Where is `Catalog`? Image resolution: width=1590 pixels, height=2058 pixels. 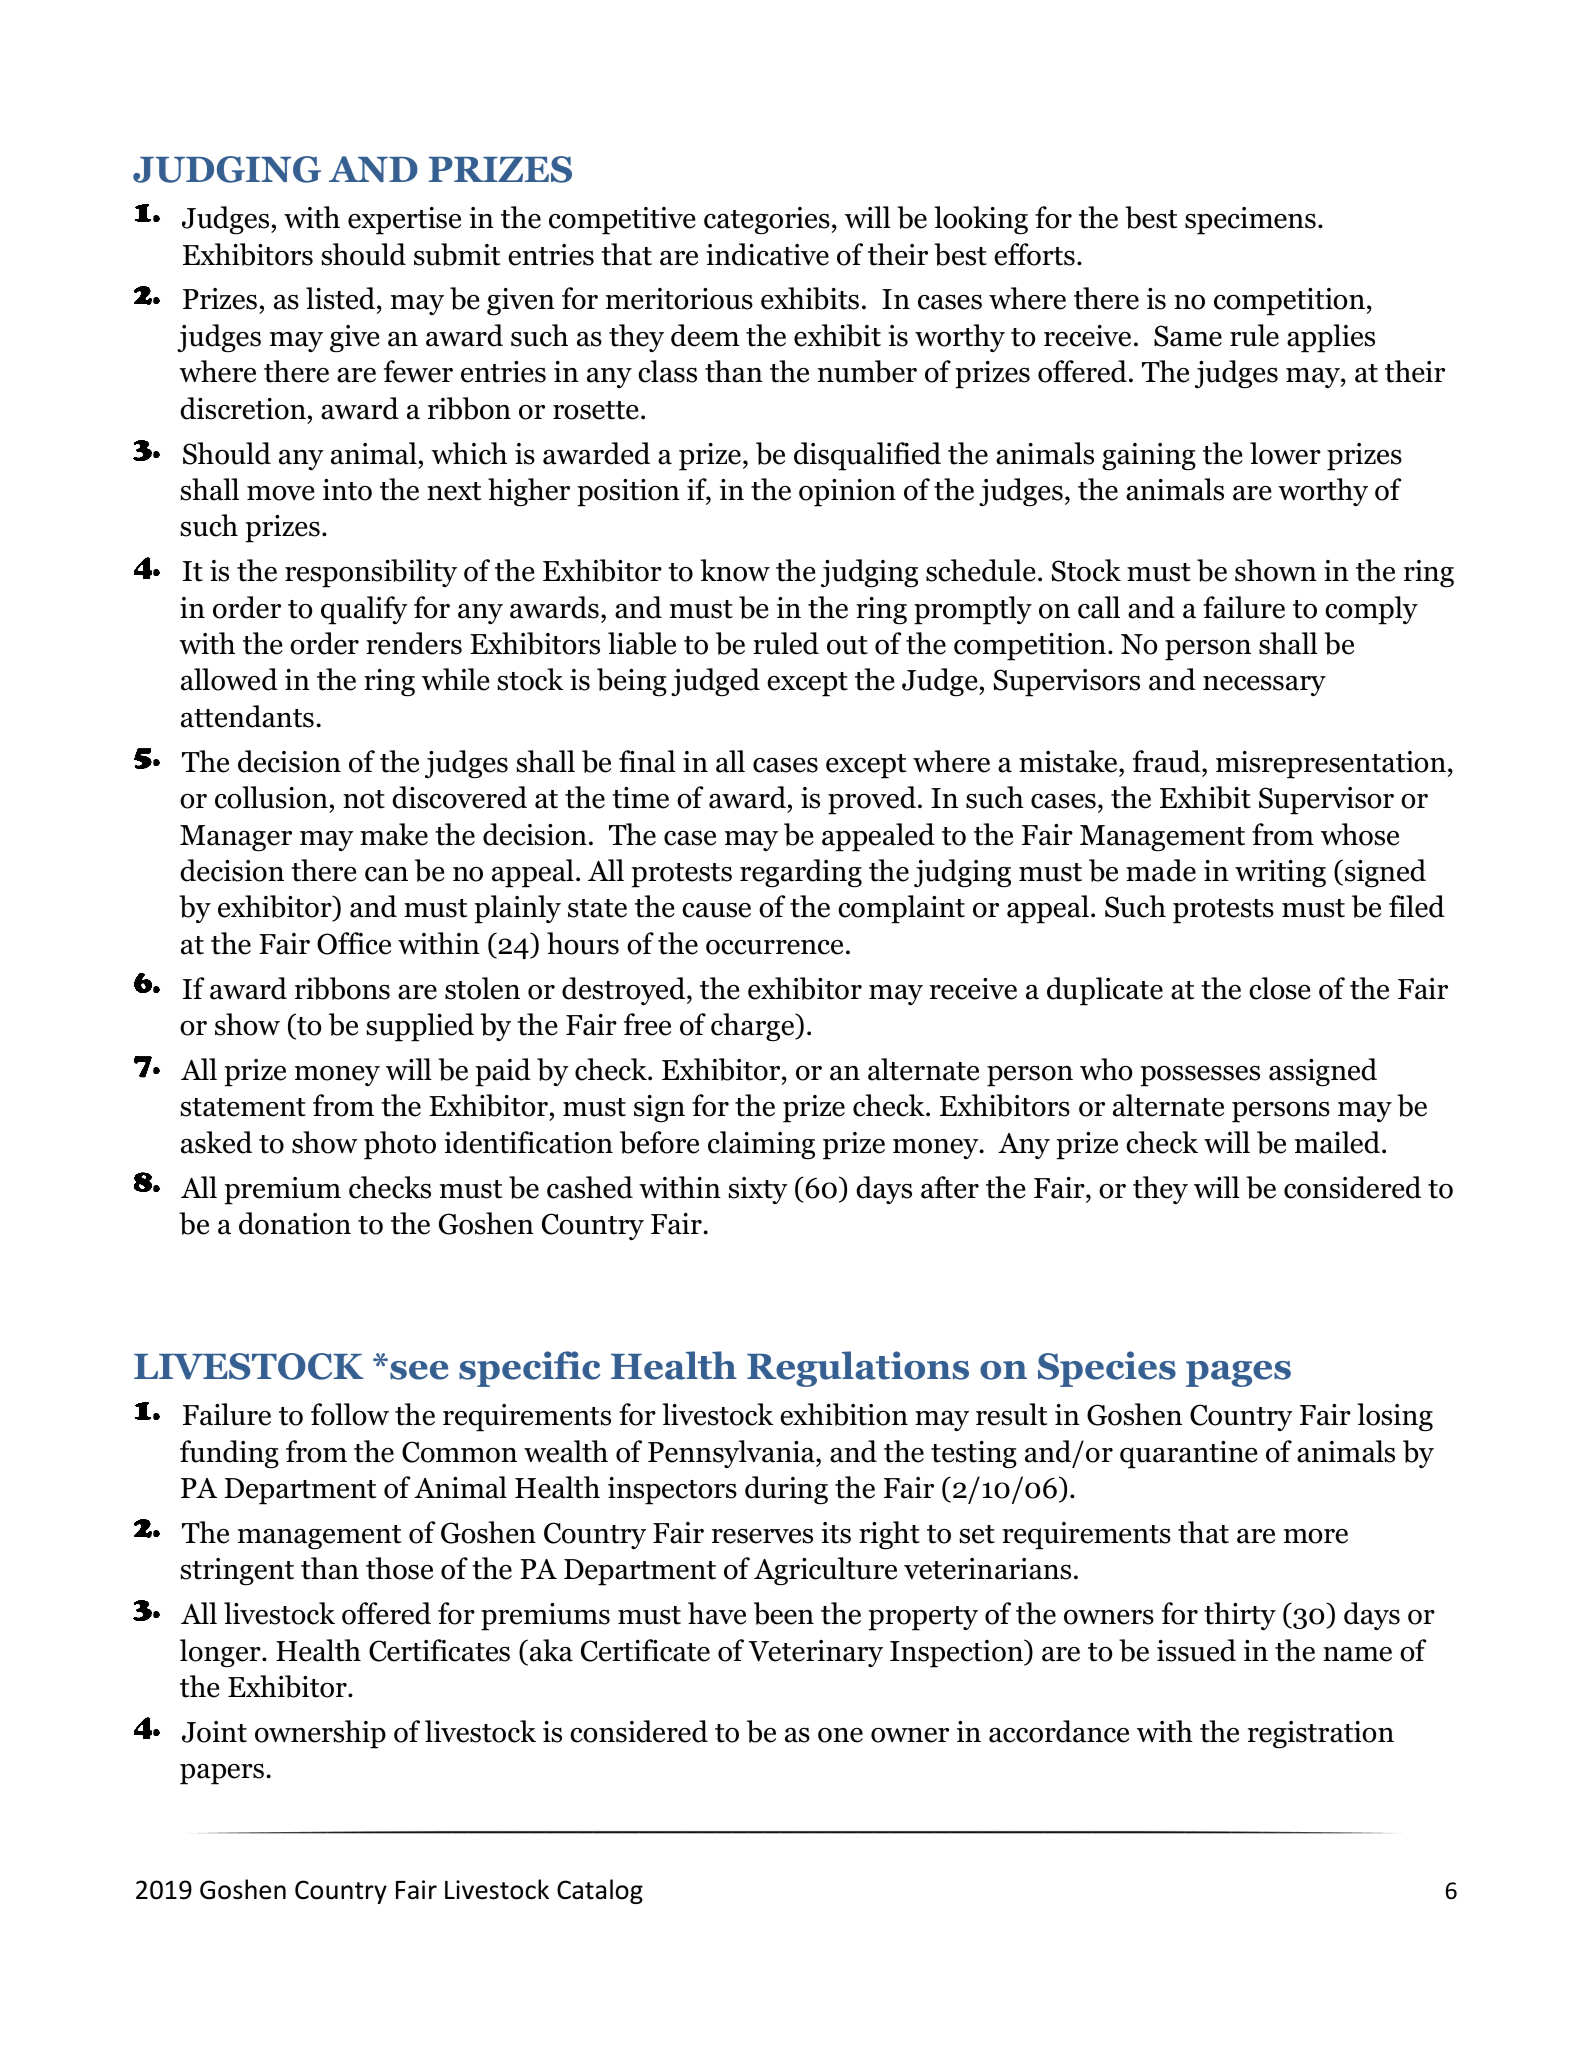 Catalog is located at coordinates (600, 1891).
